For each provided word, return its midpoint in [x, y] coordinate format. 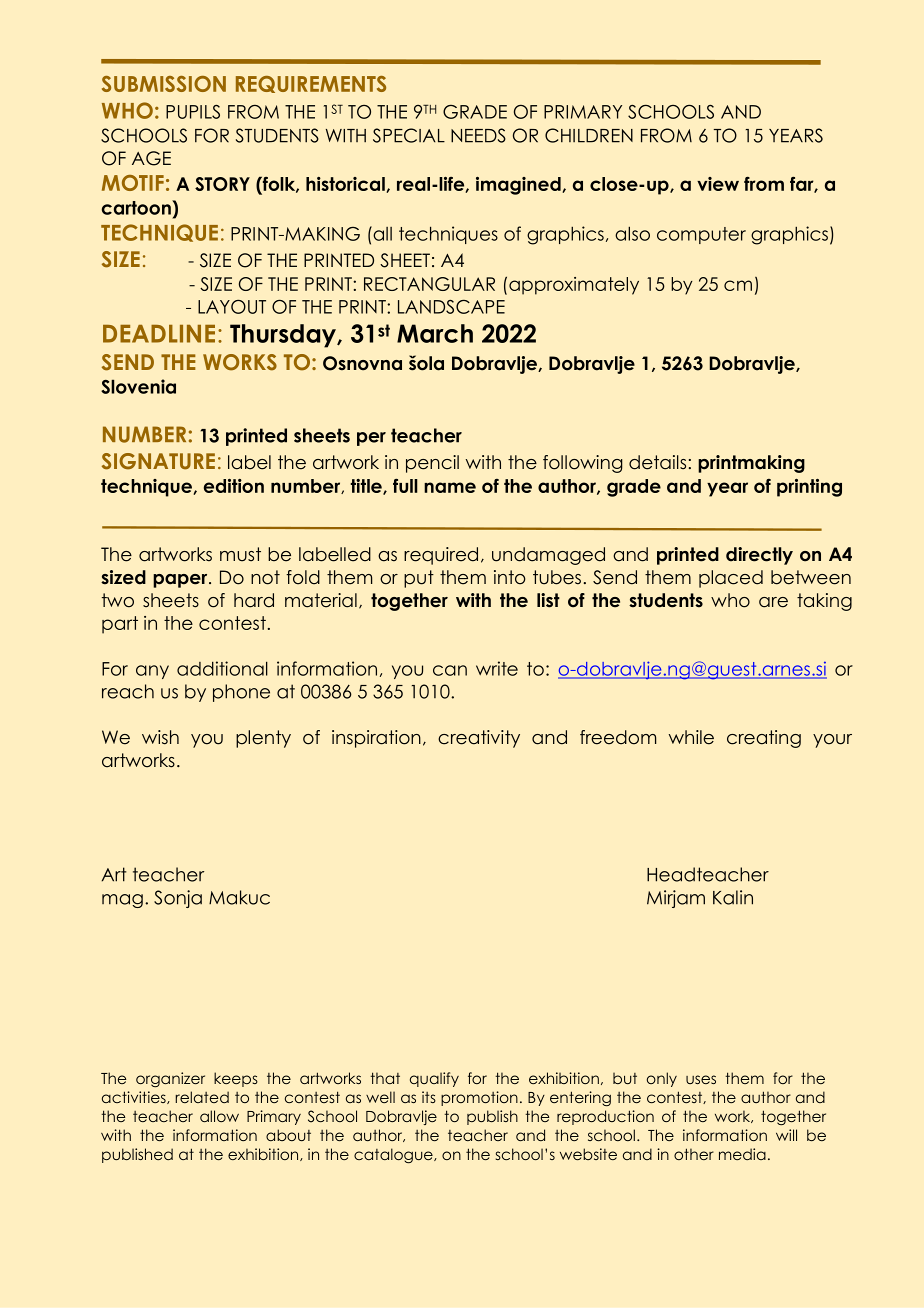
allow [219, 1116]
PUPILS [193, 112]
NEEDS [478, 135]
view [718, 184]
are [773, 602]
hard [254, 600]
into [510, 577]
